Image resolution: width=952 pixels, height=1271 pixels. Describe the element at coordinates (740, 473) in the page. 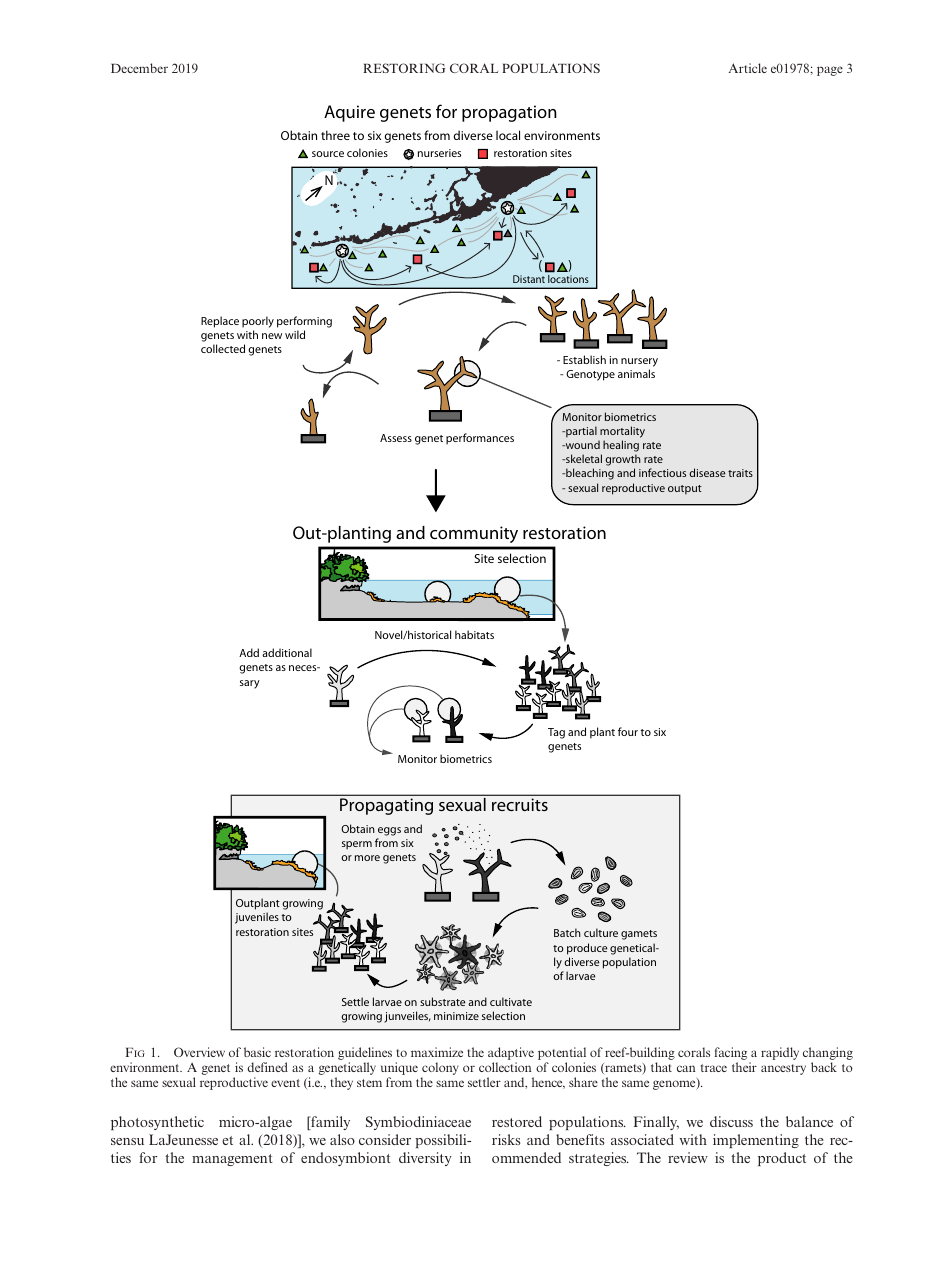

I see `traits` at that location.
